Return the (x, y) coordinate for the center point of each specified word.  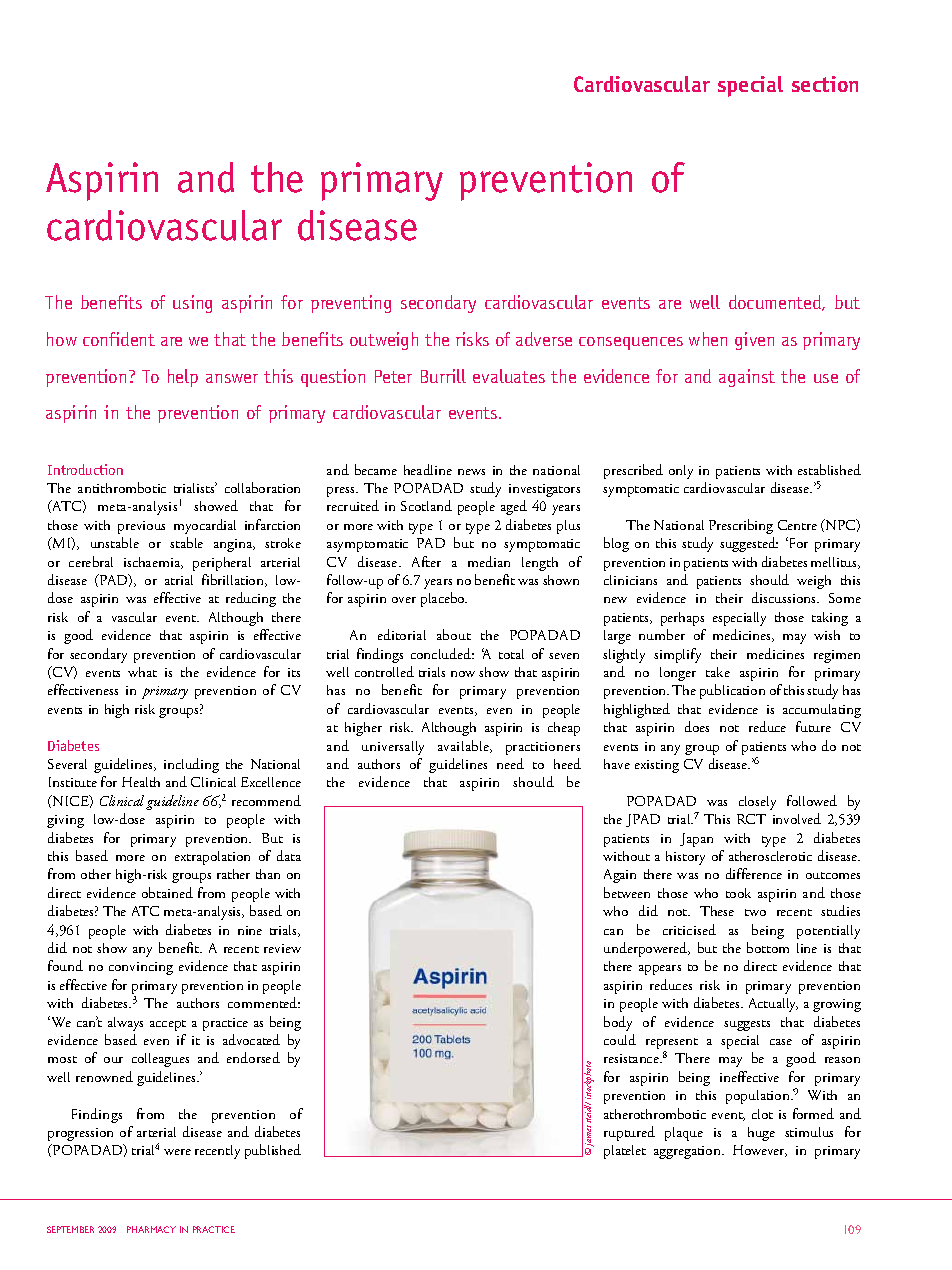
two (755, 912)
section (825, 84)
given (754, 341)
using (192, 304)
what (142, 672)
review (282, 948)
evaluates (509, 376)
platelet (625, 1152)
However (760, 1151)
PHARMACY (151, 1229)
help (183, 378)
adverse (544, 339)
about (454, 634)
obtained (167, 892)
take (718, 672)
